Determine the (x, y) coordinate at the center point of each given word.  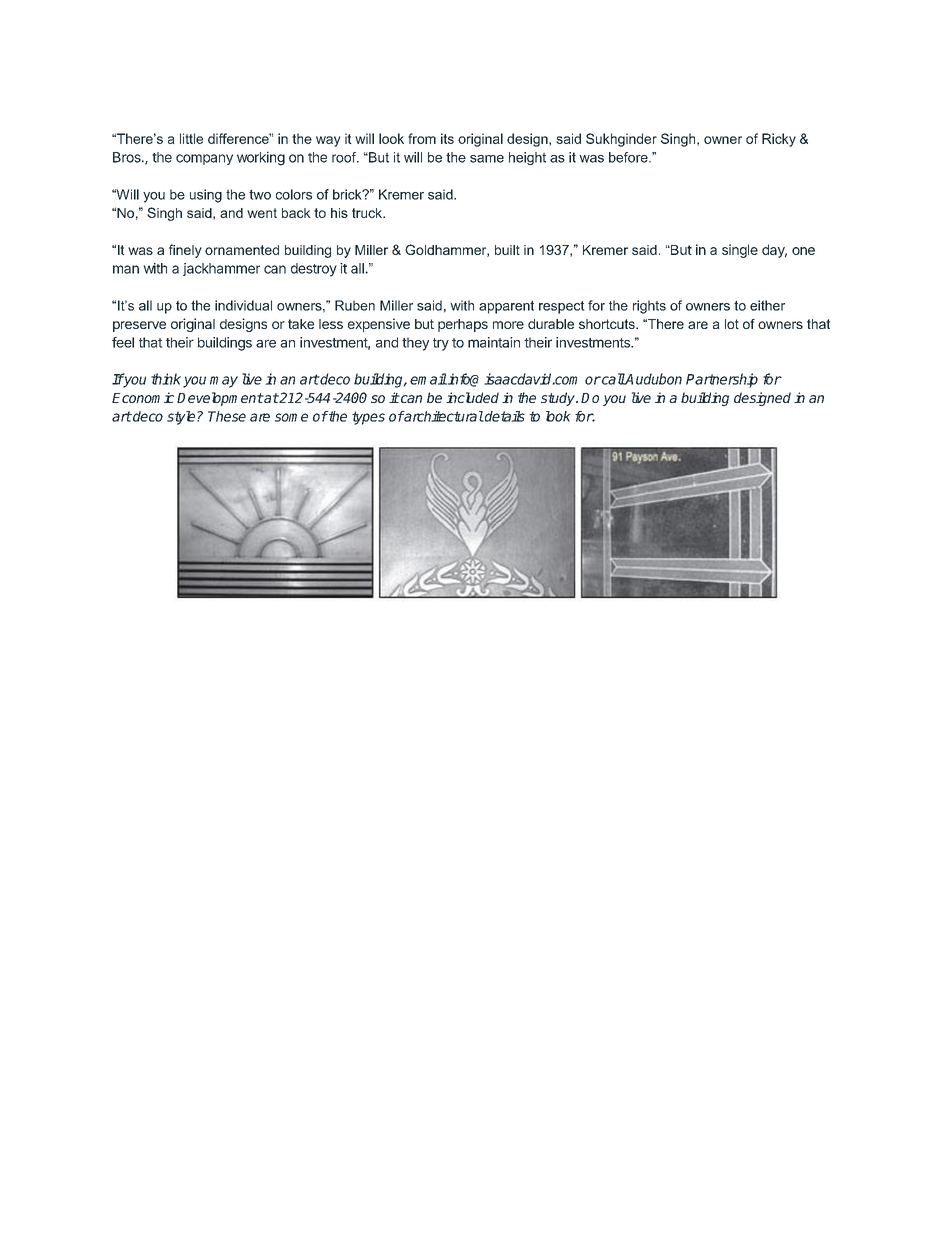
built (507, 250)
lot (732, 324)
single (740, 251)
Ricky (779, 140)
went (262, 213)
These (227, 416)
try (441, 344)
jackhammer (221, 269)
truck (368, 213)
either (767, 305)
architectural (443, 416)
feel (123, 342)
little (191, 138)
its (447, 138)
